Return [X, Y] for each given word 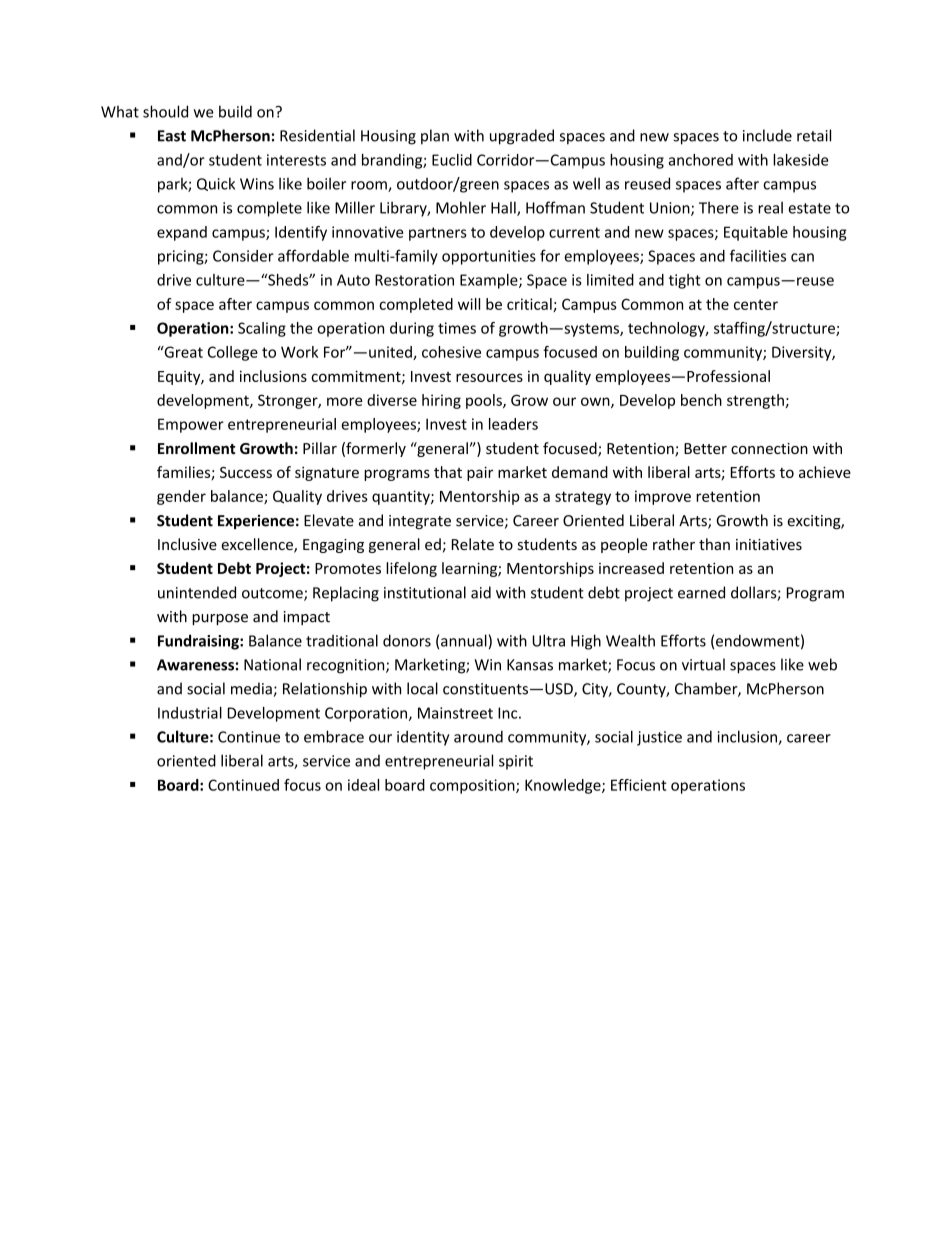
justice [659, 738]
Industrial [190, 713]
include [767, 135]
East [172, 136]
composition [473, 786]
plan [435, 137]
